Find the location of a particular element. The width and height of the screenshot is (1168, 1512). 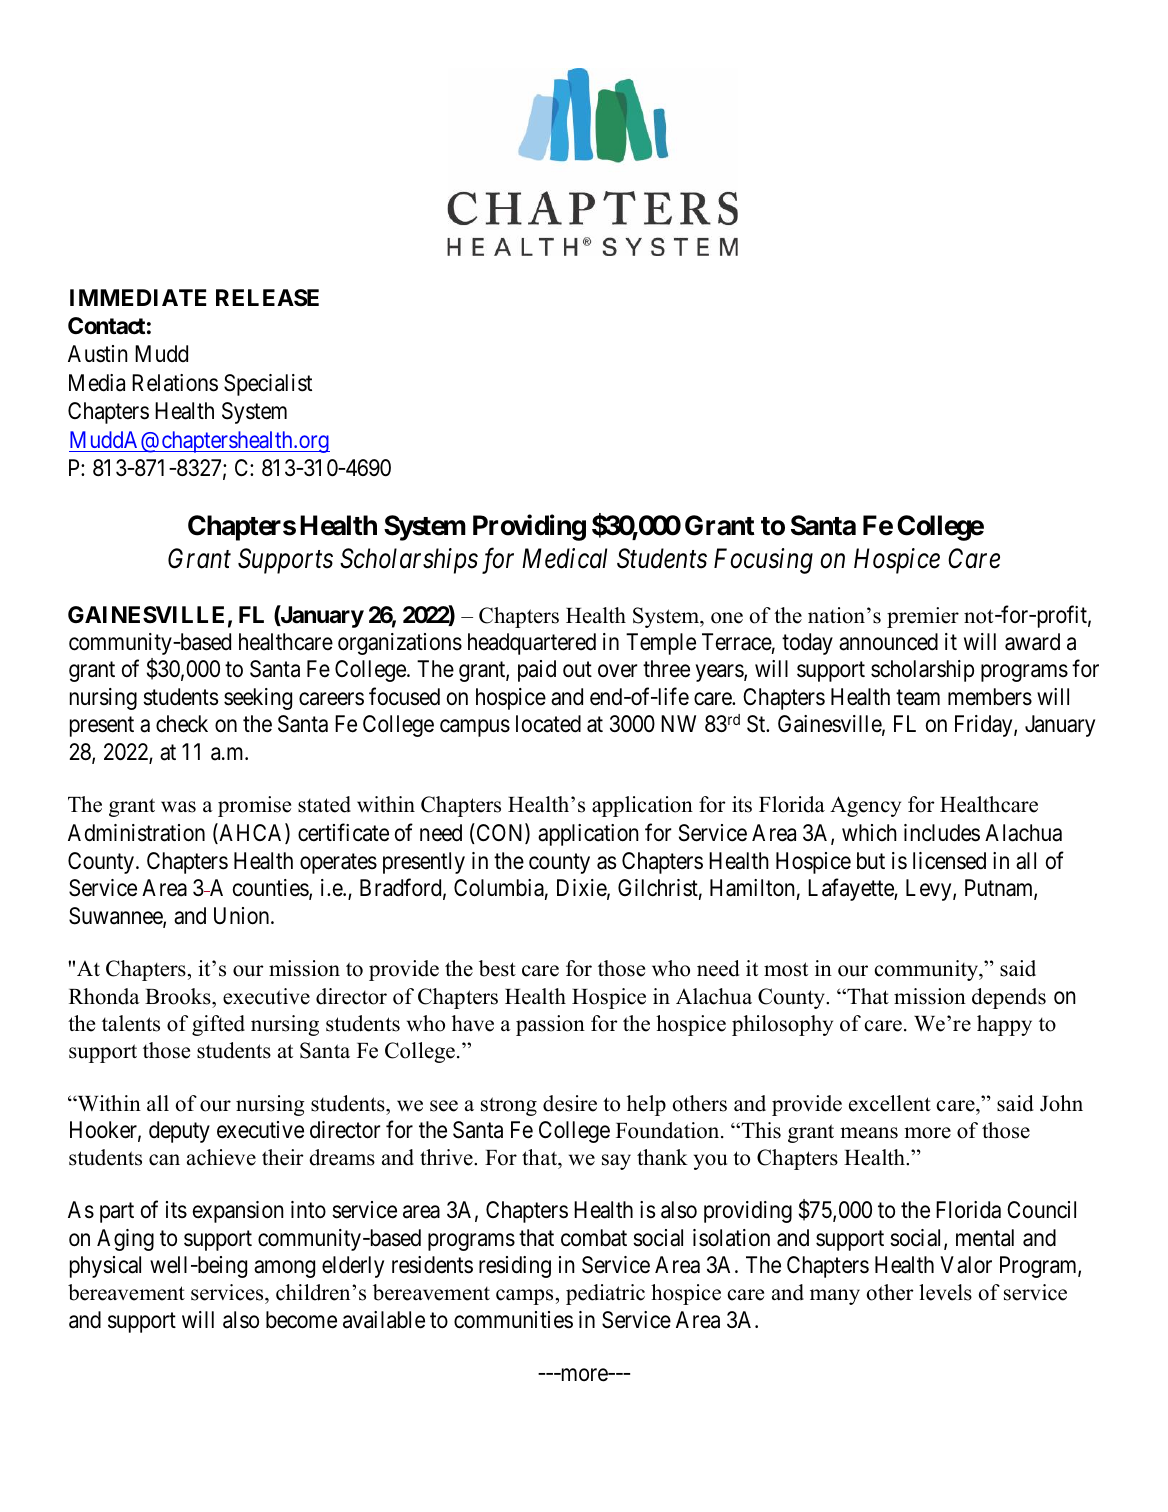

Focusing is located at coordinates (763, 561).
